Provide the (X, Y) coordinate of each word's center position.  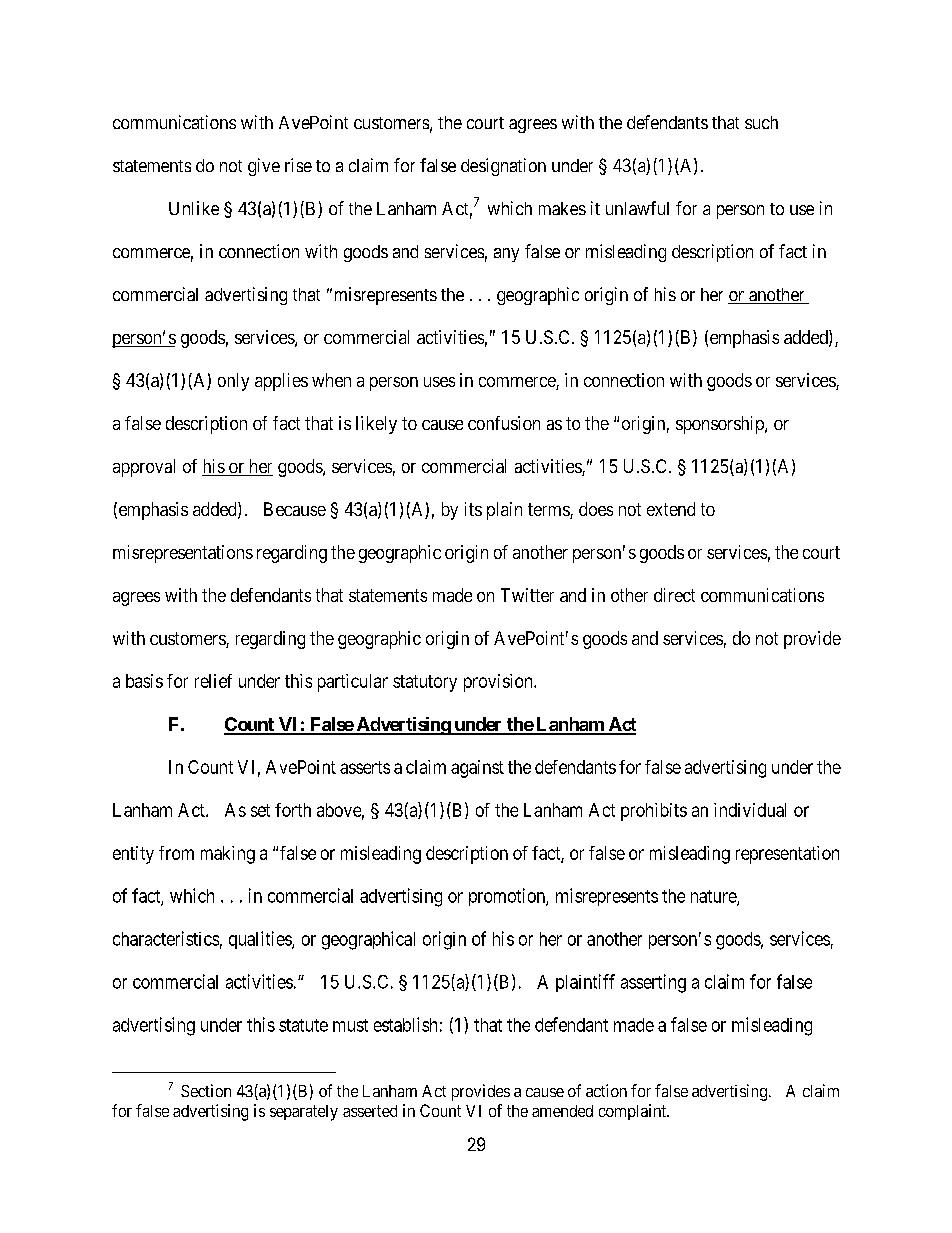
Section (206, 1090)
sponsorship (721, 425)
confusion (504, 423)
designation (503, 167)
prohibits (654, 812)
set (260, 810)
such (761, 122)
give (264, 167)
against (477, 769)
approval (144, 468)
